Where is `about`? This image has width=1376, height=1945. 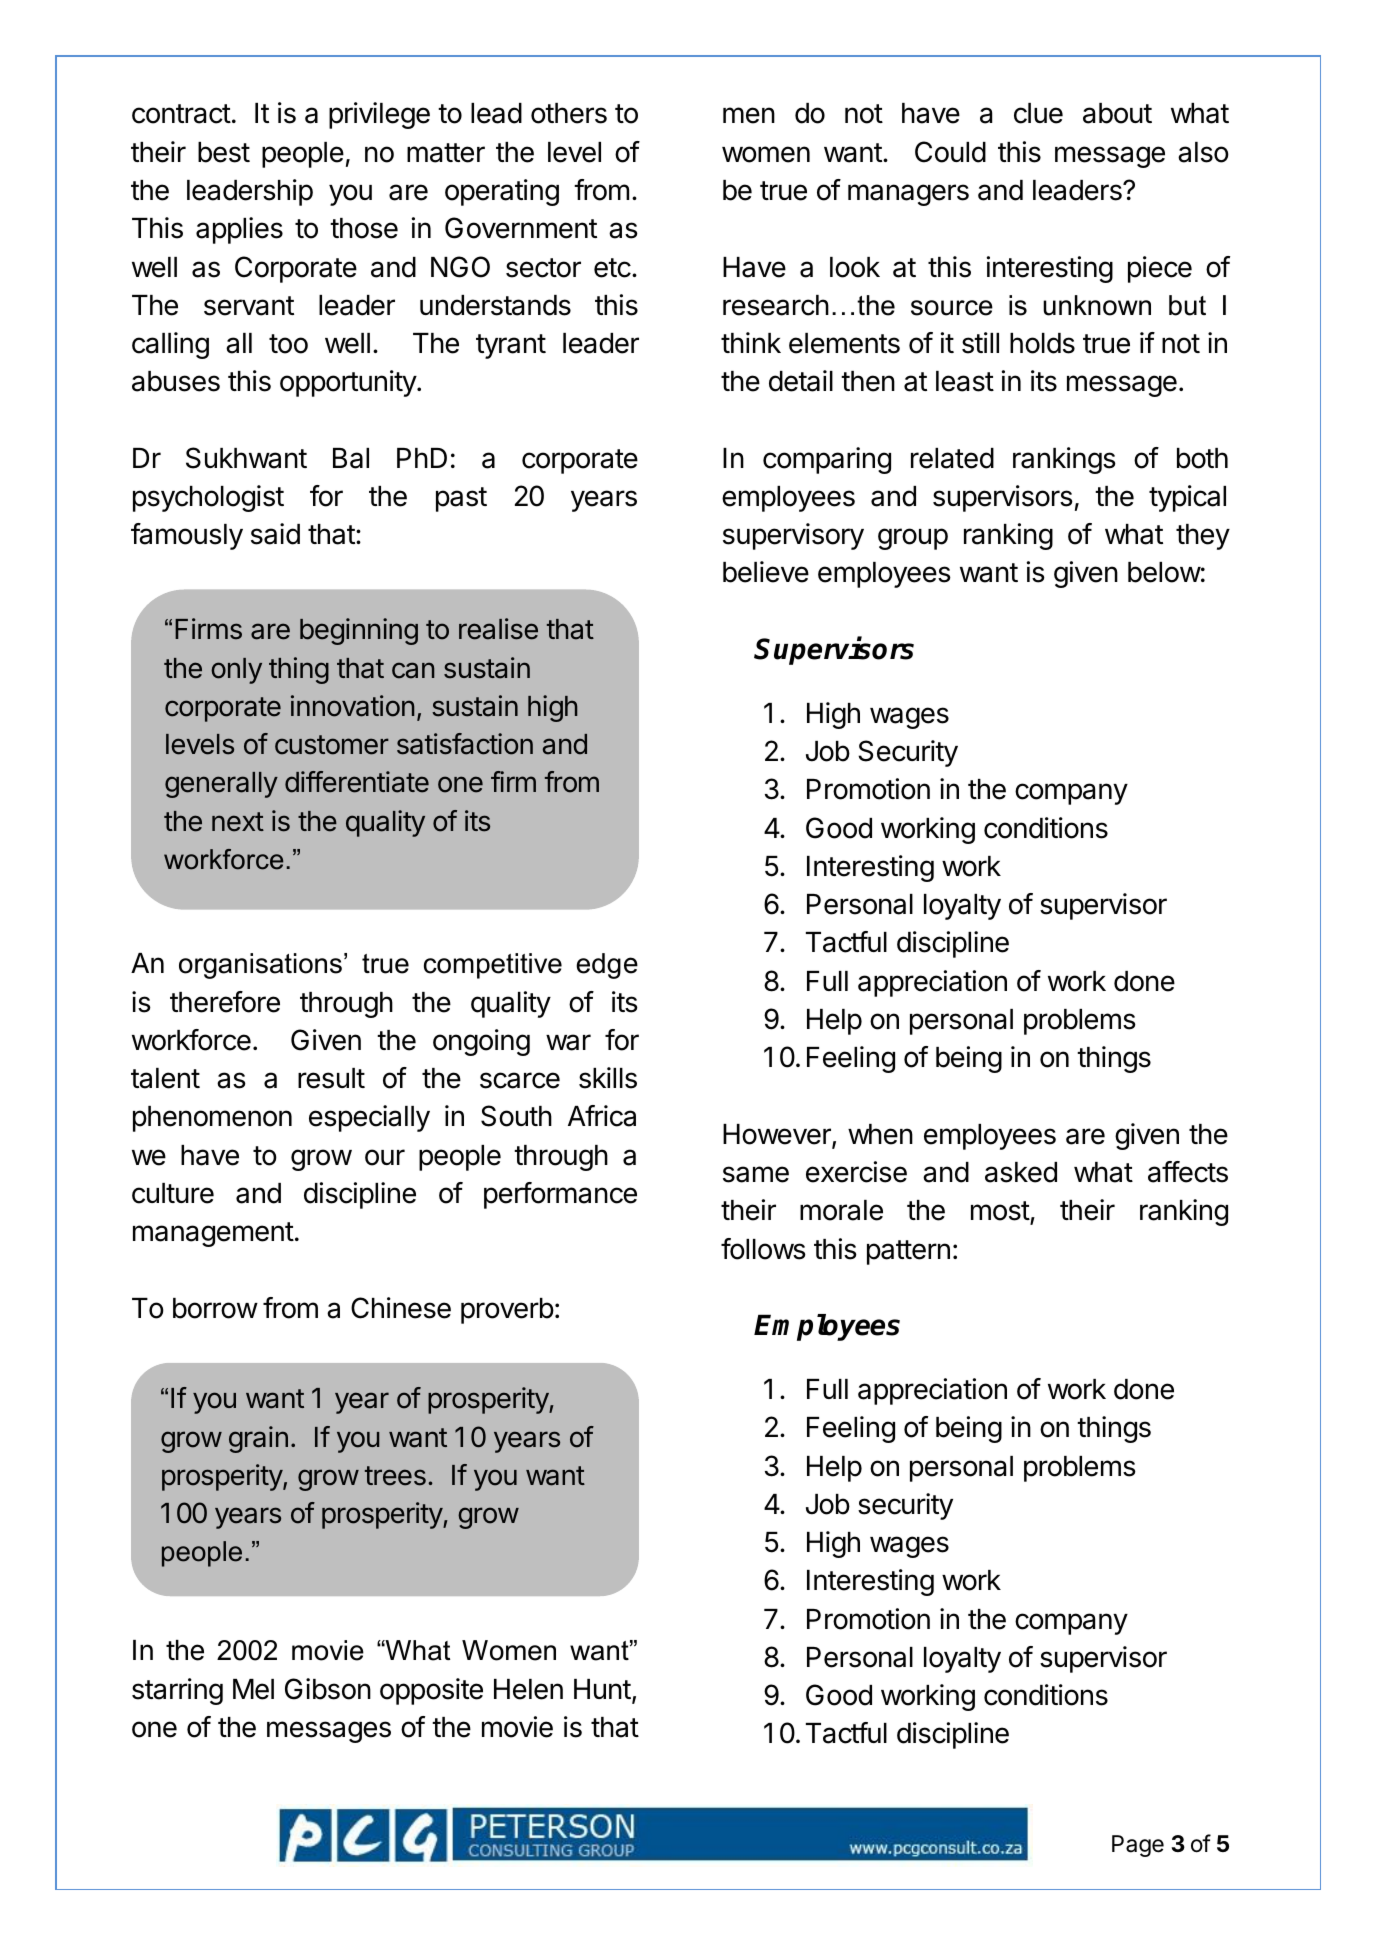
about is located at coordinates (1117, 113).
